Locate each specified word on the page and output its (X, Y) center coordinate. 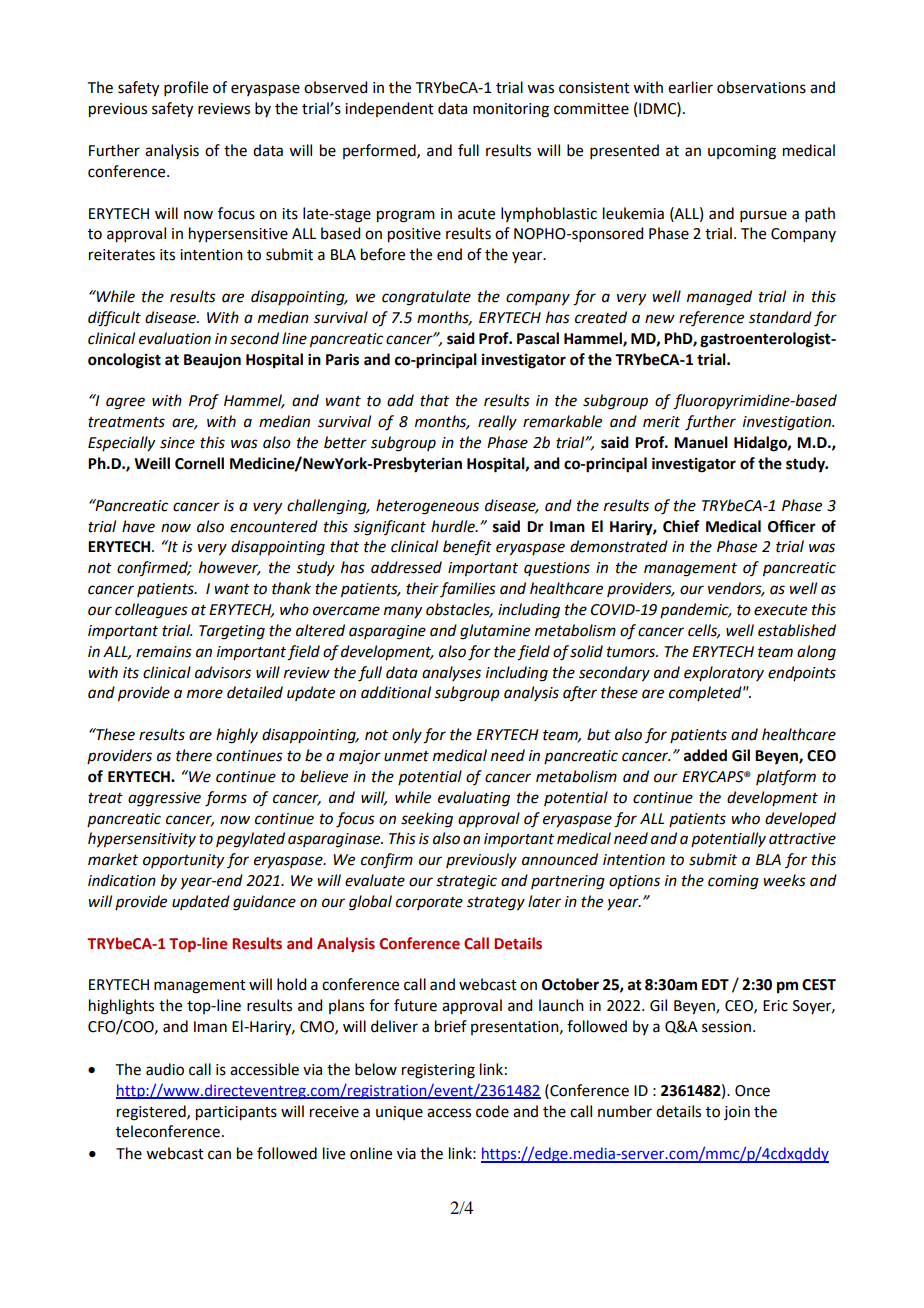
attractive (802, 839)
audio (165, 1069)
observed (335, 87)
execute (780, 610)
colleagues (151, 611)
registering (438, 1071)
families (468, 589)
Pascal (538, 338)
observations (761, 87)
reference (711, 319)
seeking (427, 820)
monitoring (511, 110)
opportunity (183, 861)
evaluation (175, 338)
